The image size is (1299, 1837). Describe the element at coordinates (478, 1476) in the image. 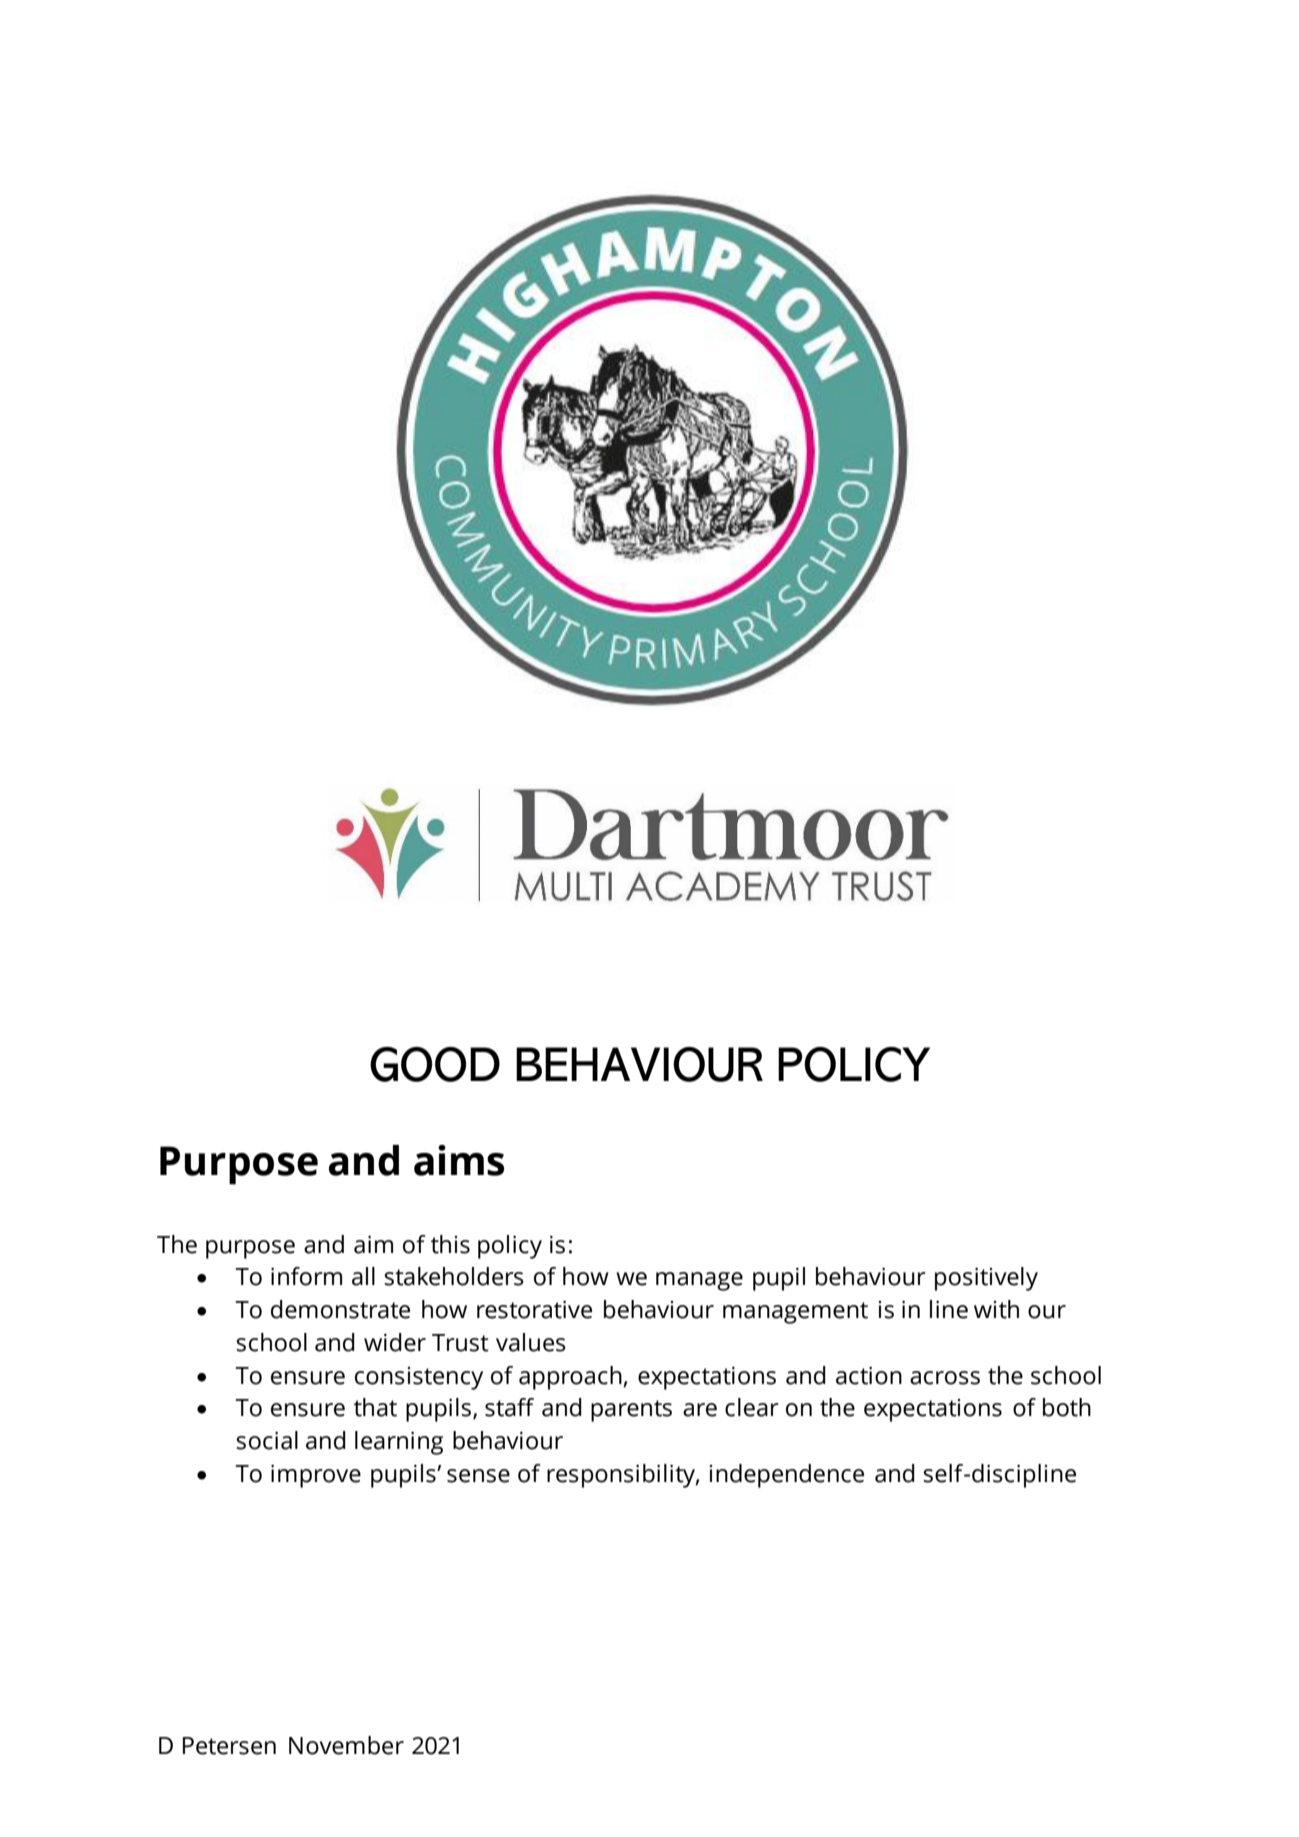

I see `sense` at that location.
